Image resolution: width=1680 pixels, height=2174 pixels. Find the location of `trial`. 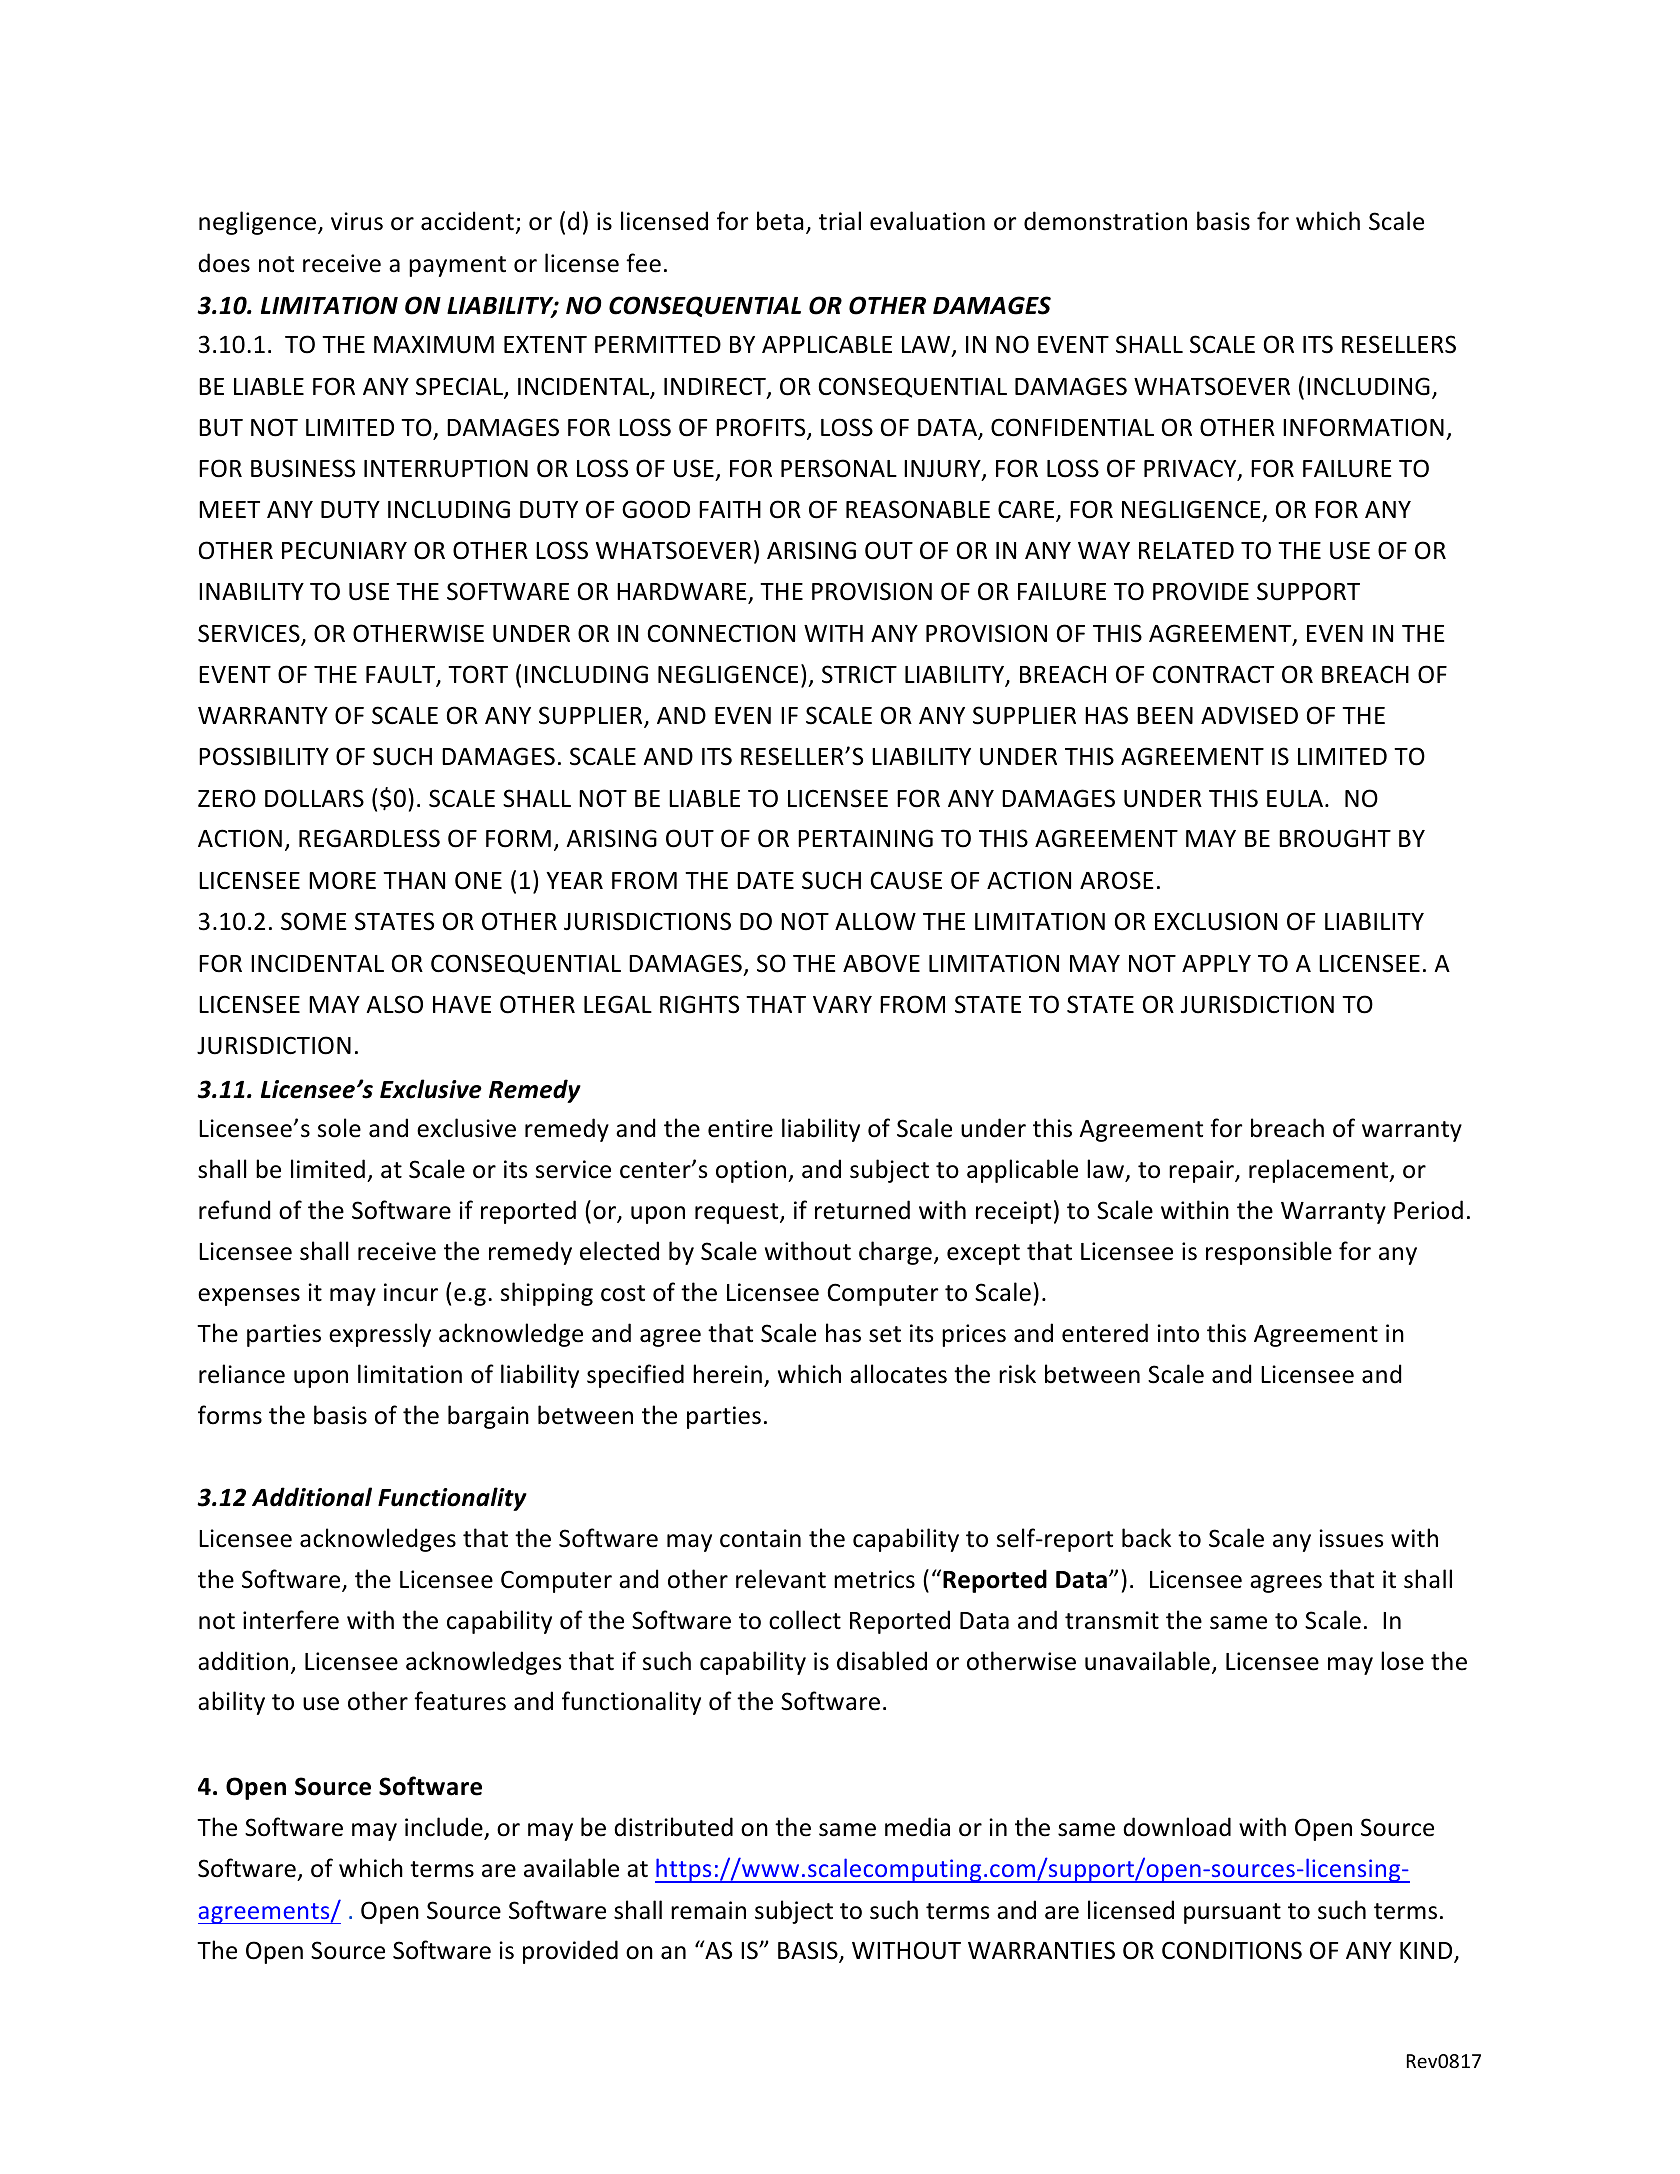

trial is located at coordinates (840, 221).
